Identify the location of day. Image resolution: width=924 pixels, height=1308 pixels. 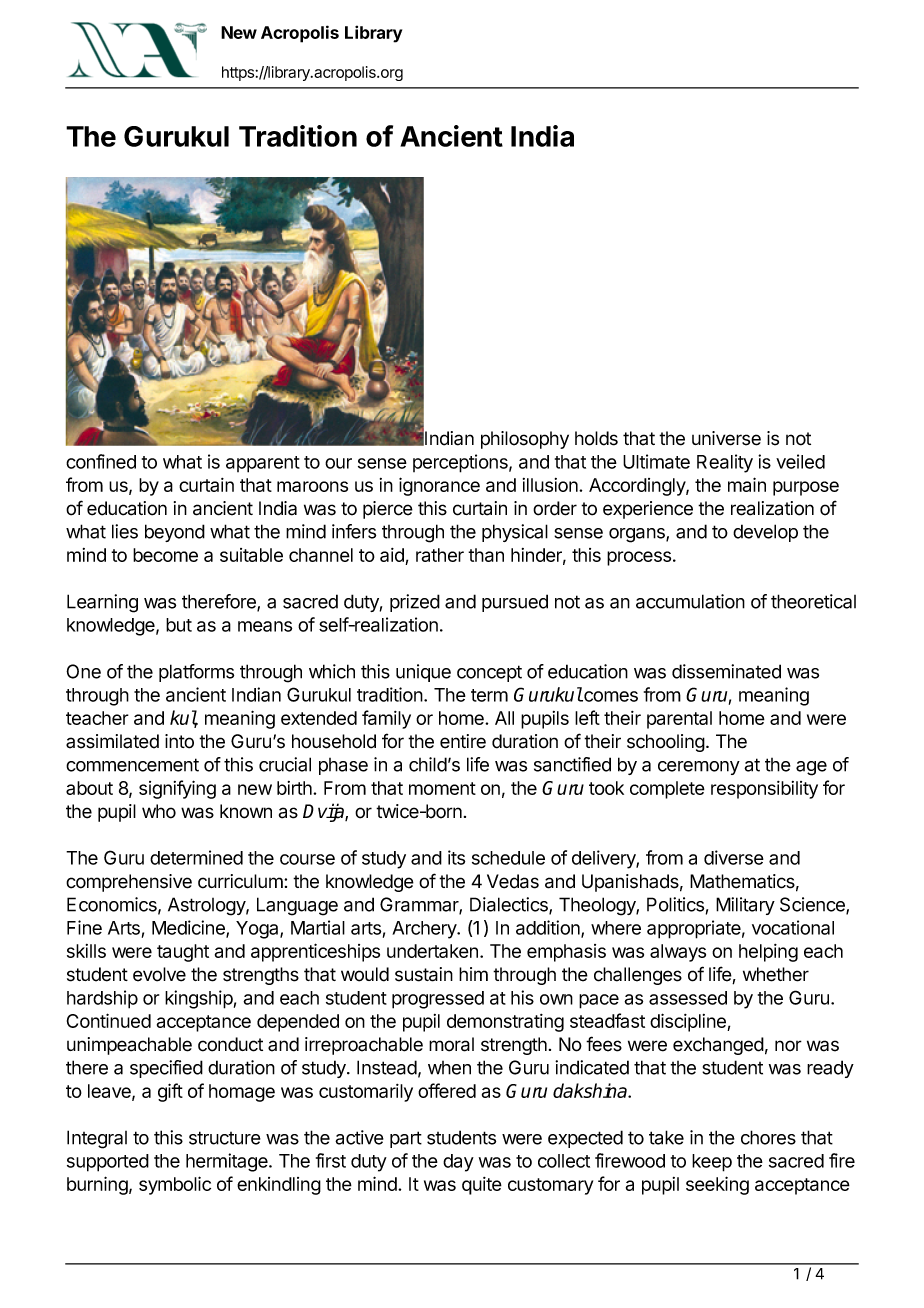
(458, 1163).
